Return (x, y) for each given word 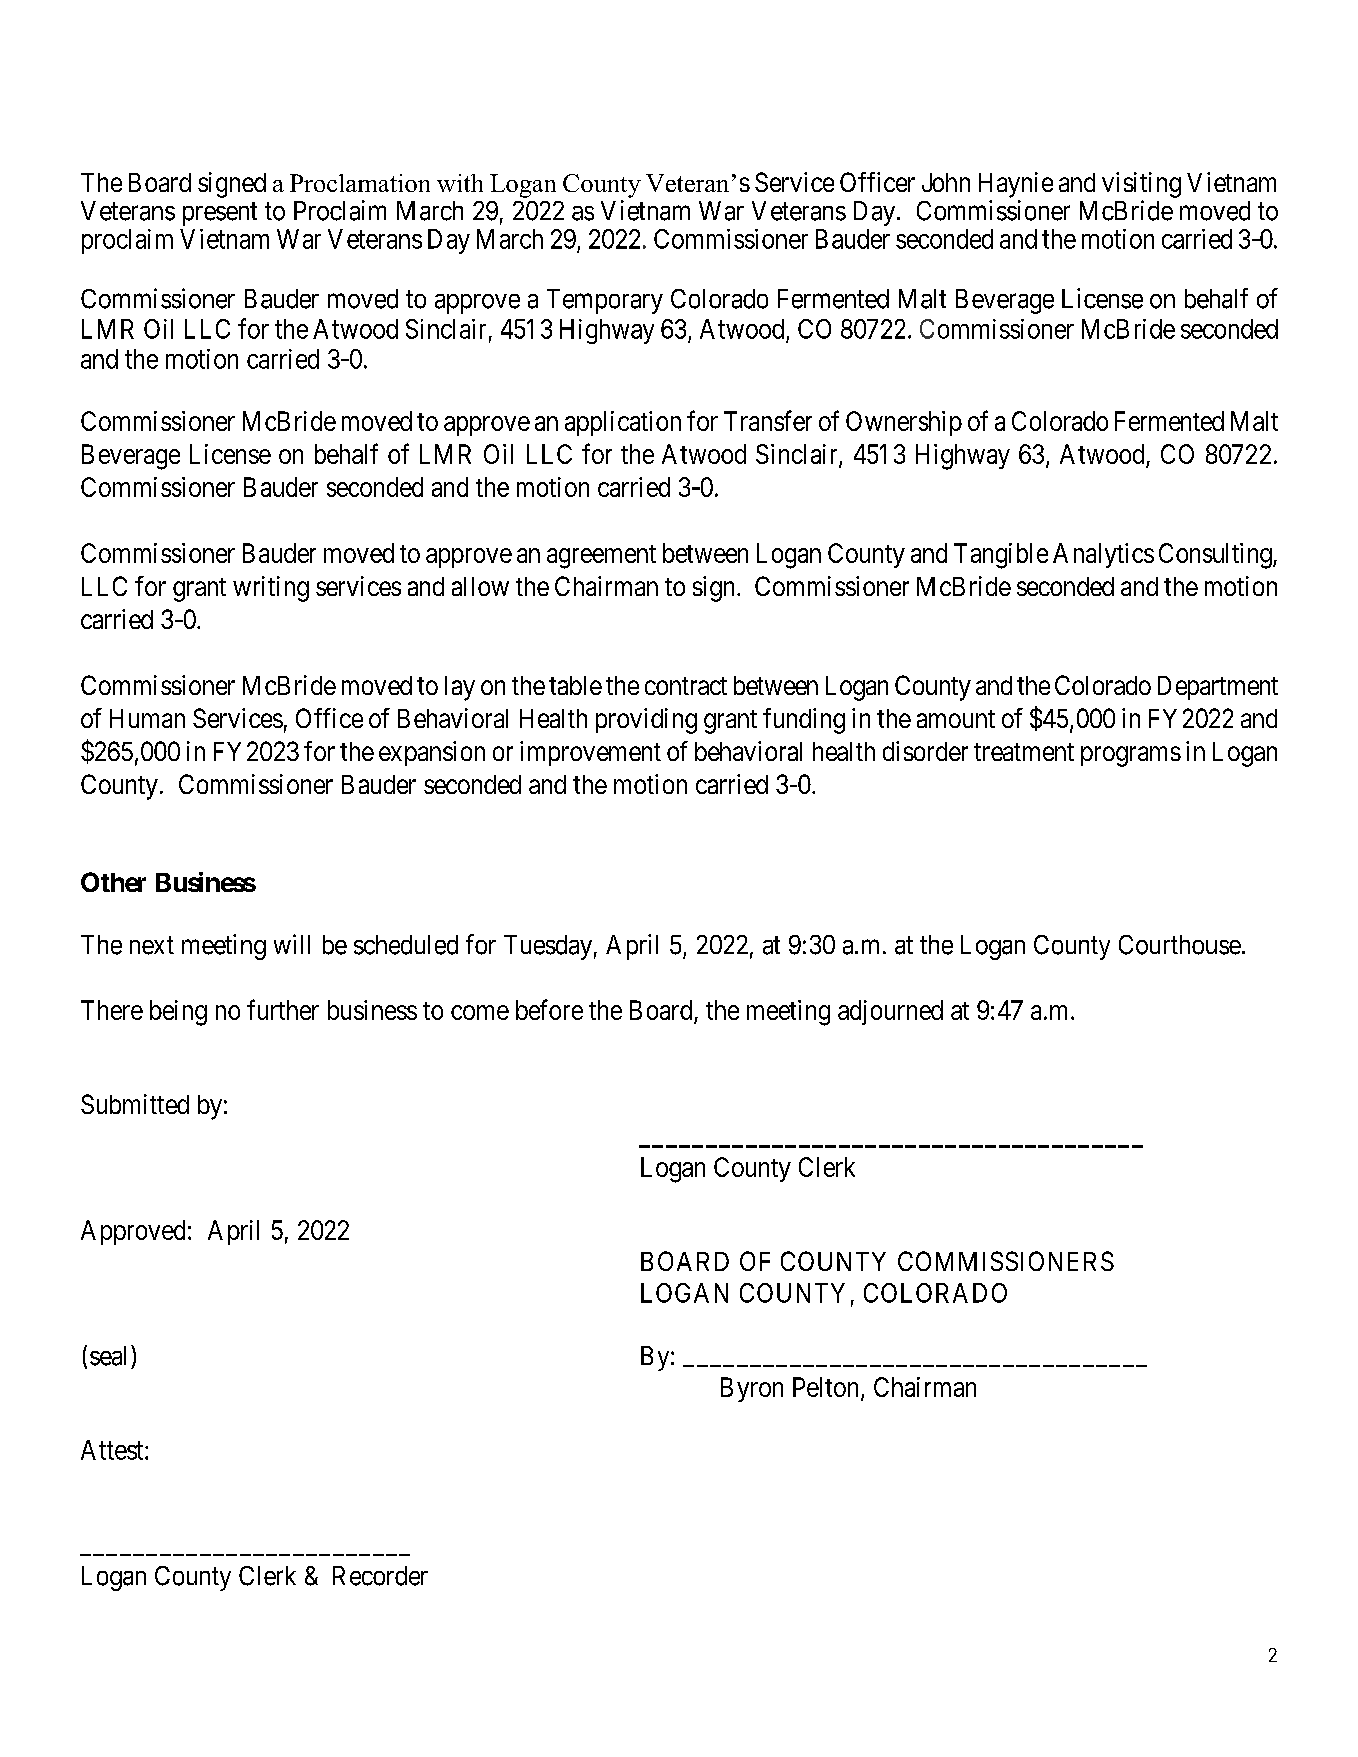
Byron (752, 1389)
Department (1218, 688)
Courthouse (1180, 945)
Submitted (135, 1104)
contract (686, 686)
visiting (1141, 185)
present (220, 214)
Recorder (380, 1576)
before (549, 1009)
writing (271, 589)
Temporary (605, 301)
